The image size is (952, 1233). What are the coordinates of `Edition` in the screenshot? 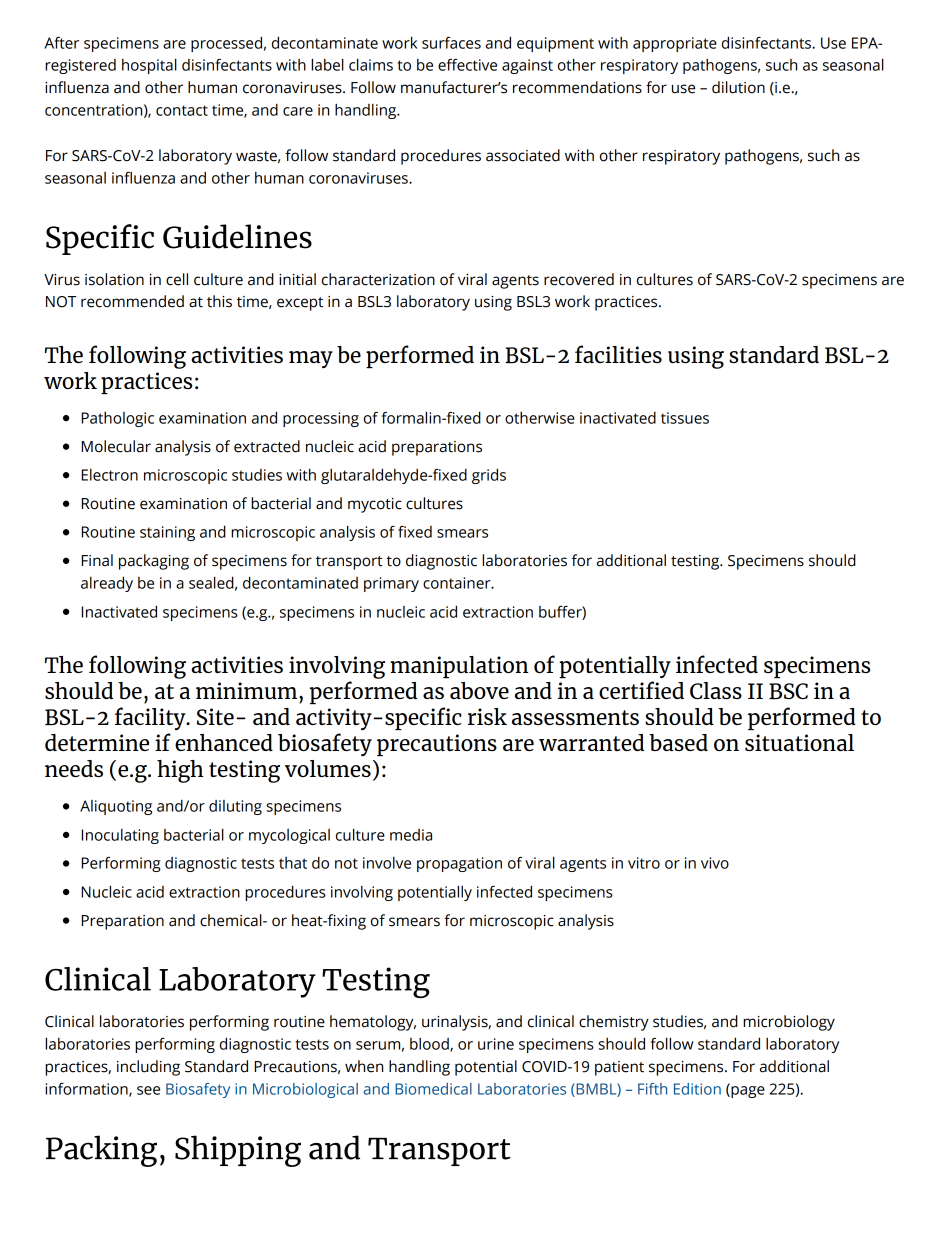 It's located at (697, 1089).
